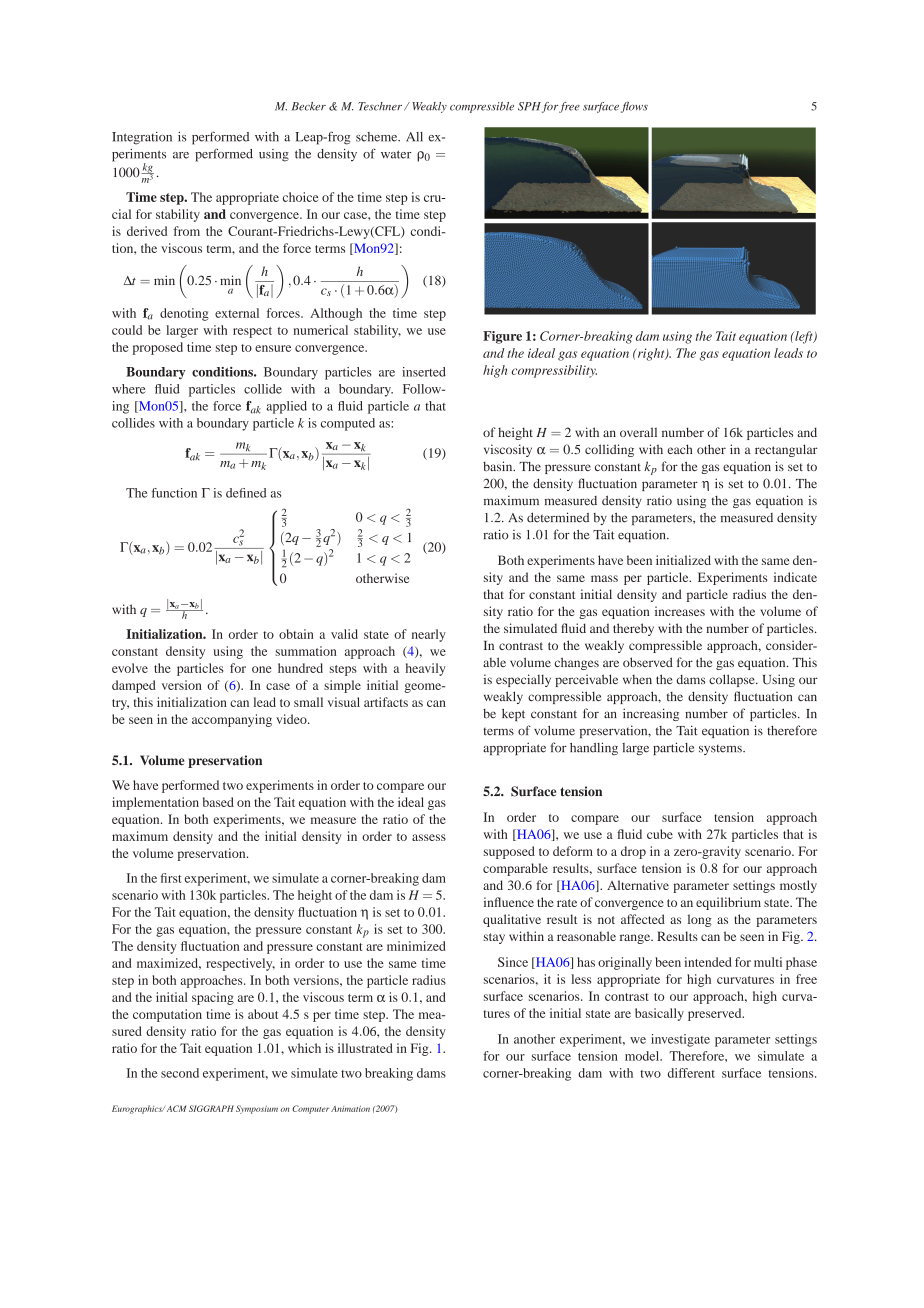 This image has height=1308, width=924. I want to click on cube, so click(660, 834).
